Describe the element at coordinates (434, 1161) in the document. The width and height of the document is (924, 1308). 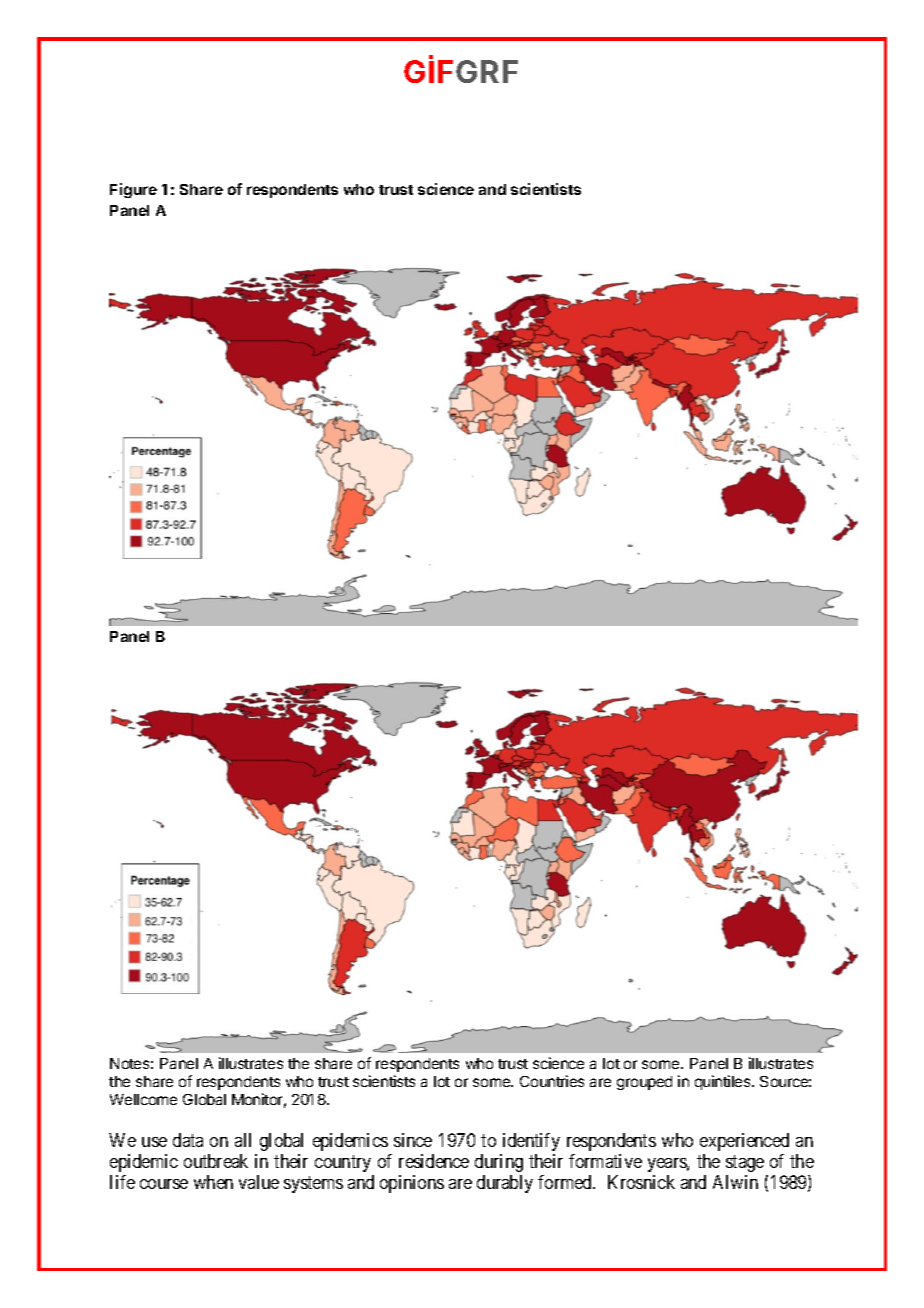
I see `residence` at that location.
